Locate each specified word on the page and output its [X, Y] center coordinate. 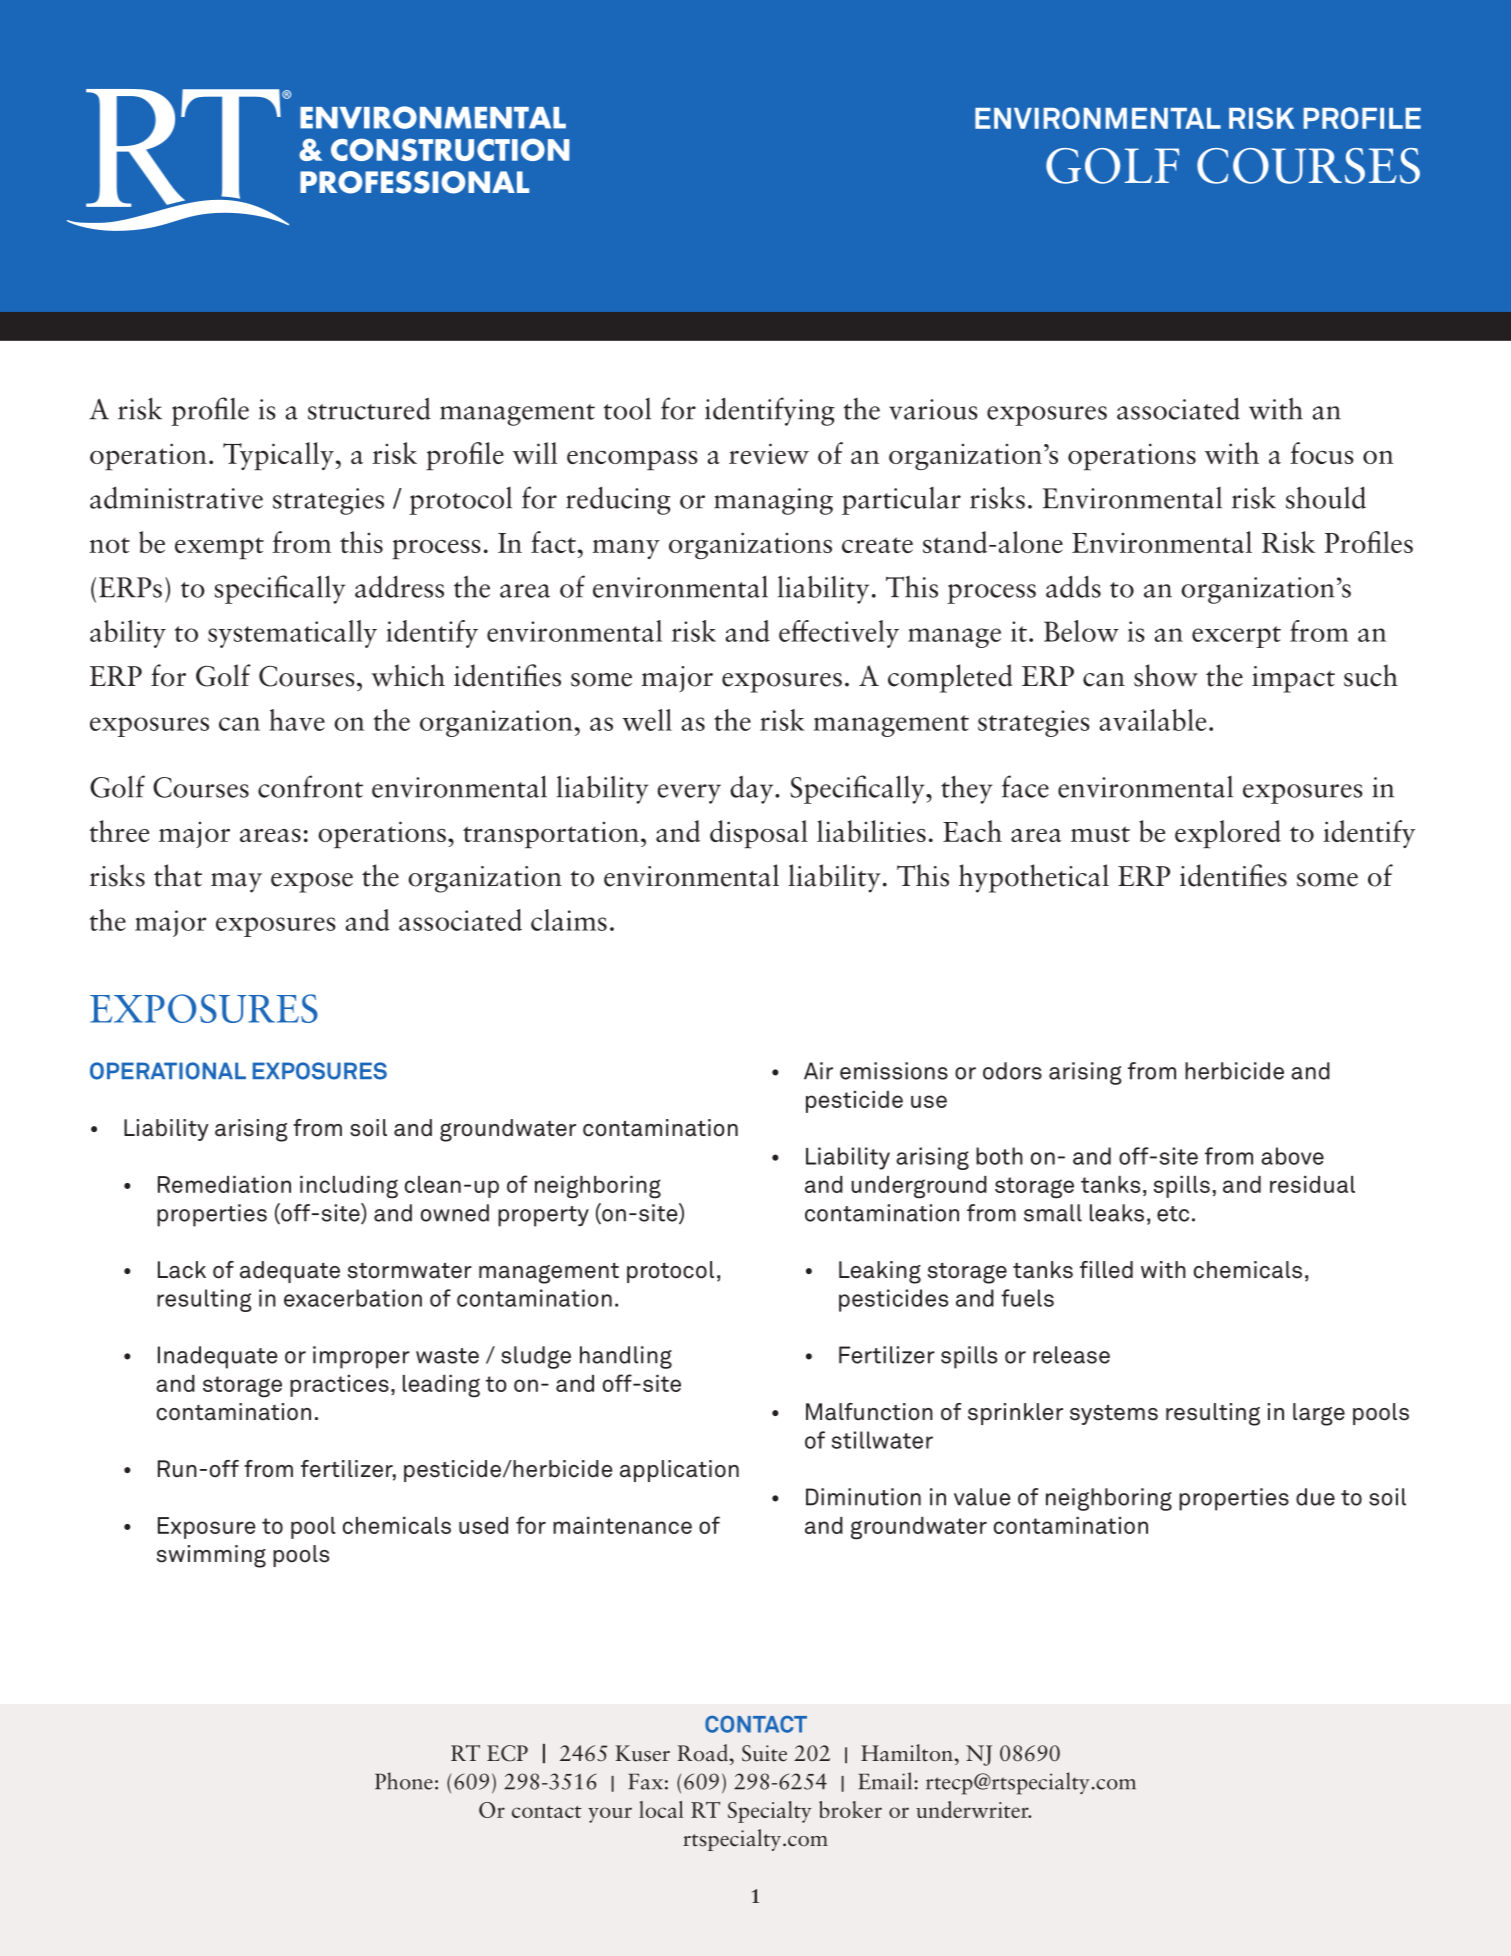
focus [1322, 453]
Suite [764, 1753]
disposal [759, 834]
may [236, 883]
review [769, 453]
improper [361, 1357]
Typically [278, 456]
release [1071, 1355]
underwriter [973, 1809]
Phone [404, 1781]
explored [1228, 834]
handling [626, 1357]
